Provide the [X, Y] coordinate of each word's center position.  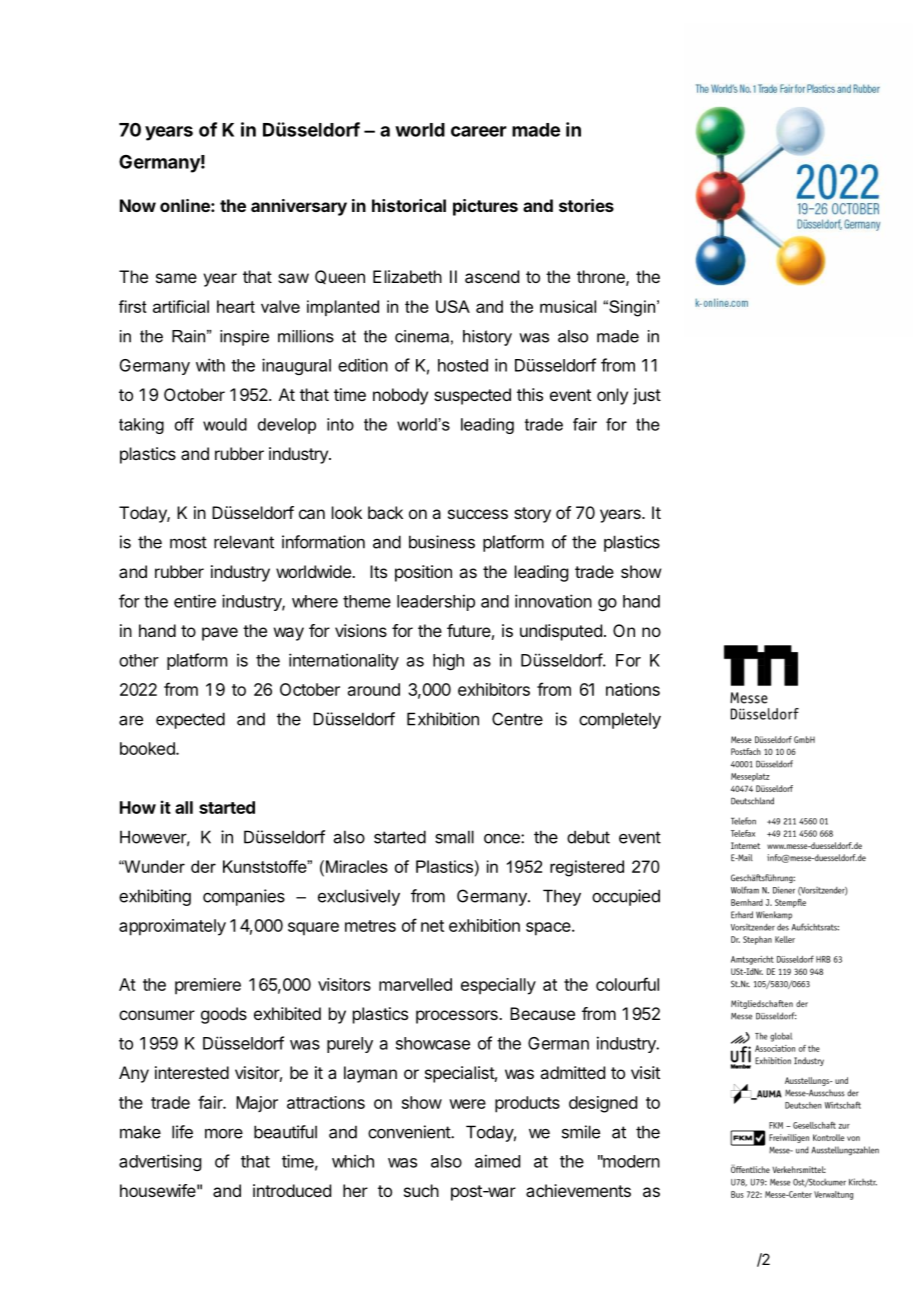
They [562, 897]
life [182, 1132]
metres [370, 926]
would [225, 424]
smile [581, 1132]
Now [138, 205]
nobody [400, 396]
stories [586, 205]
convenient [410, 1132]
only [612, 396]
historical [409, 205]
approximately [172, 927]
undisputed [561, 632]
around [374, 689]
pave [220, 634]
